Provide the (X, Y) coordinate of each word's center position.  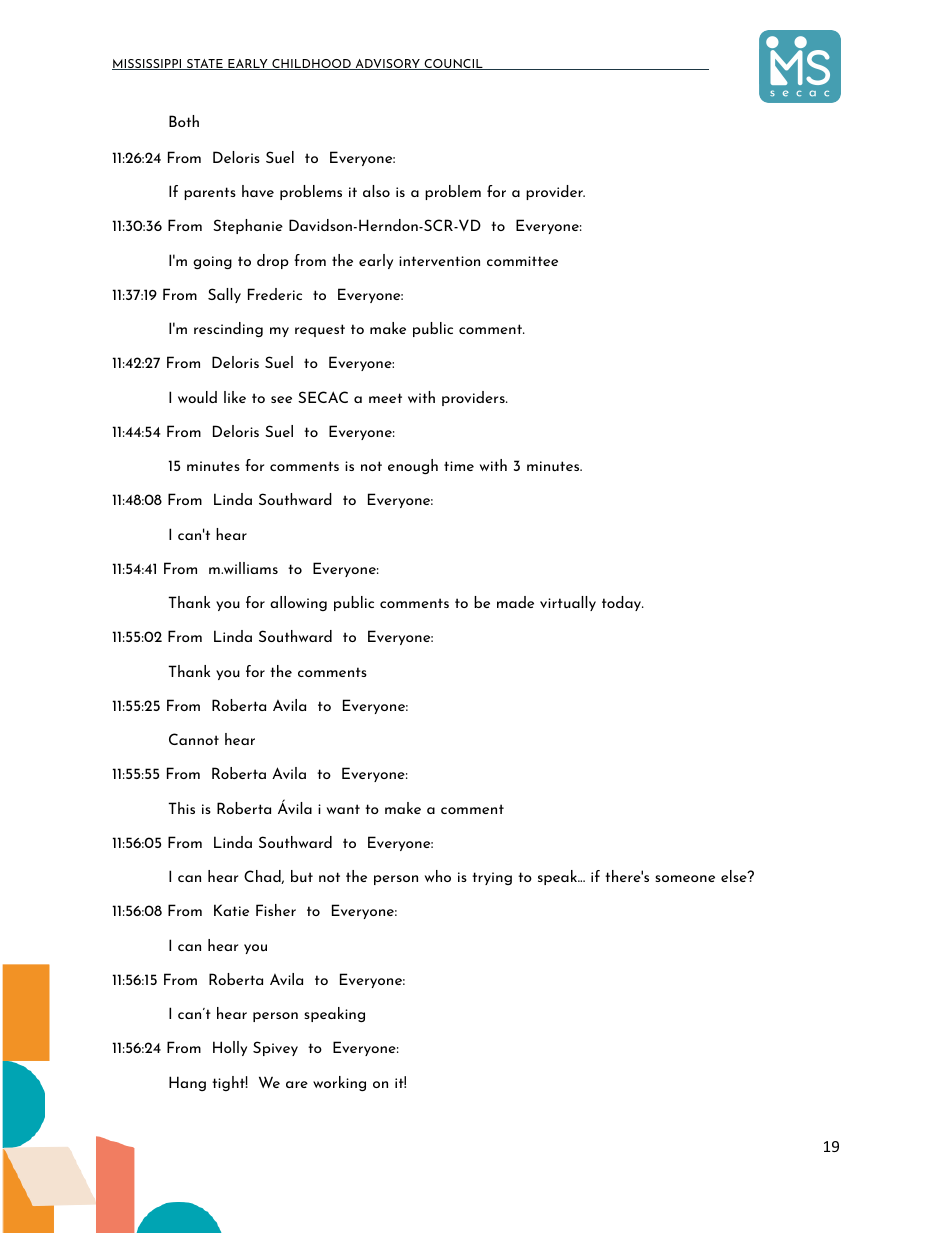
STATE (205, 64)
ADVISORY (387, 64)
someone (685, 878)
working (339, 1083)
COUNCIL (453, 64)
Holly (230, 1048)
